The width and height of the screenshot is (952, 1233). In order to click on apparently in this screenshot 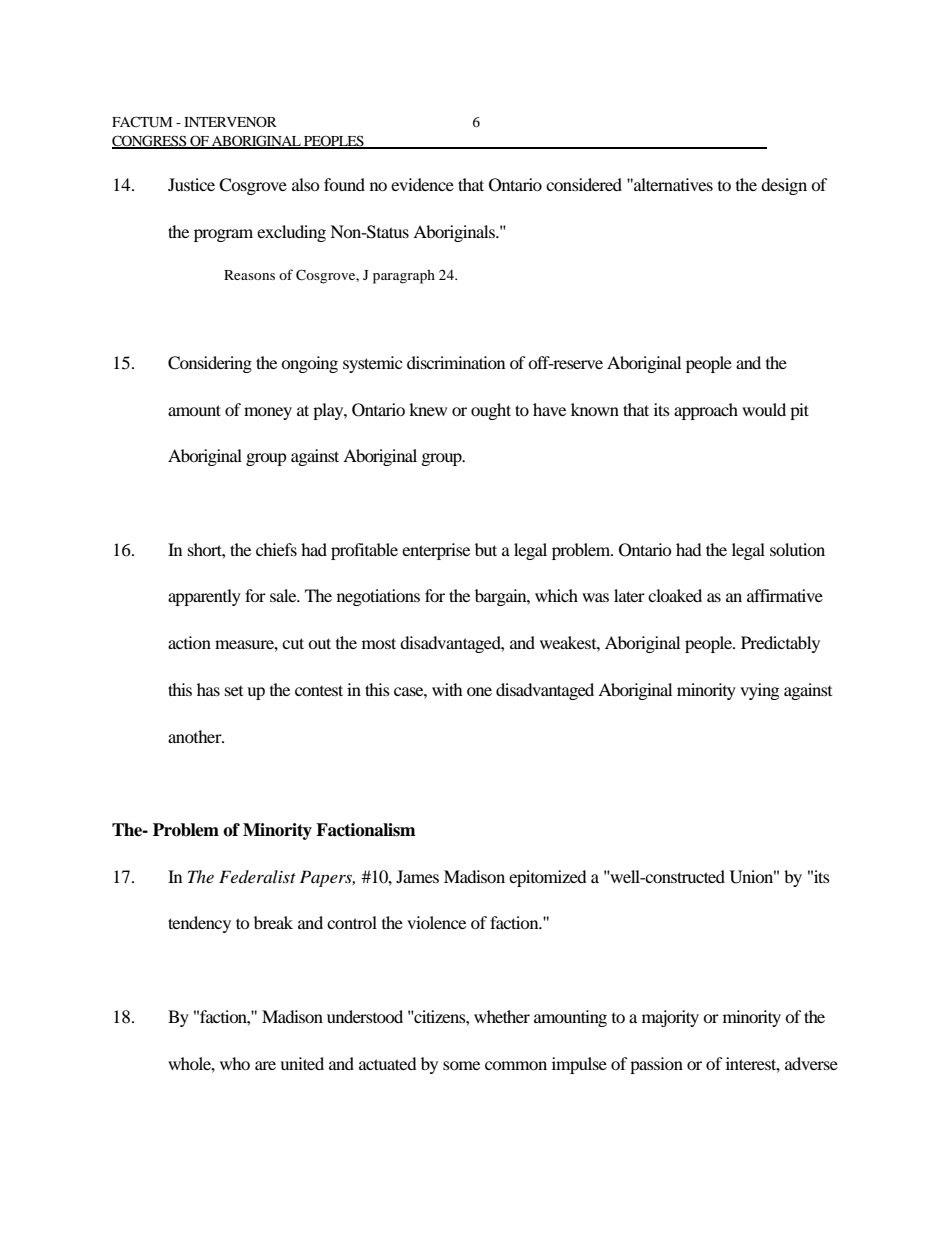, I will do `click(204, 597)`.
